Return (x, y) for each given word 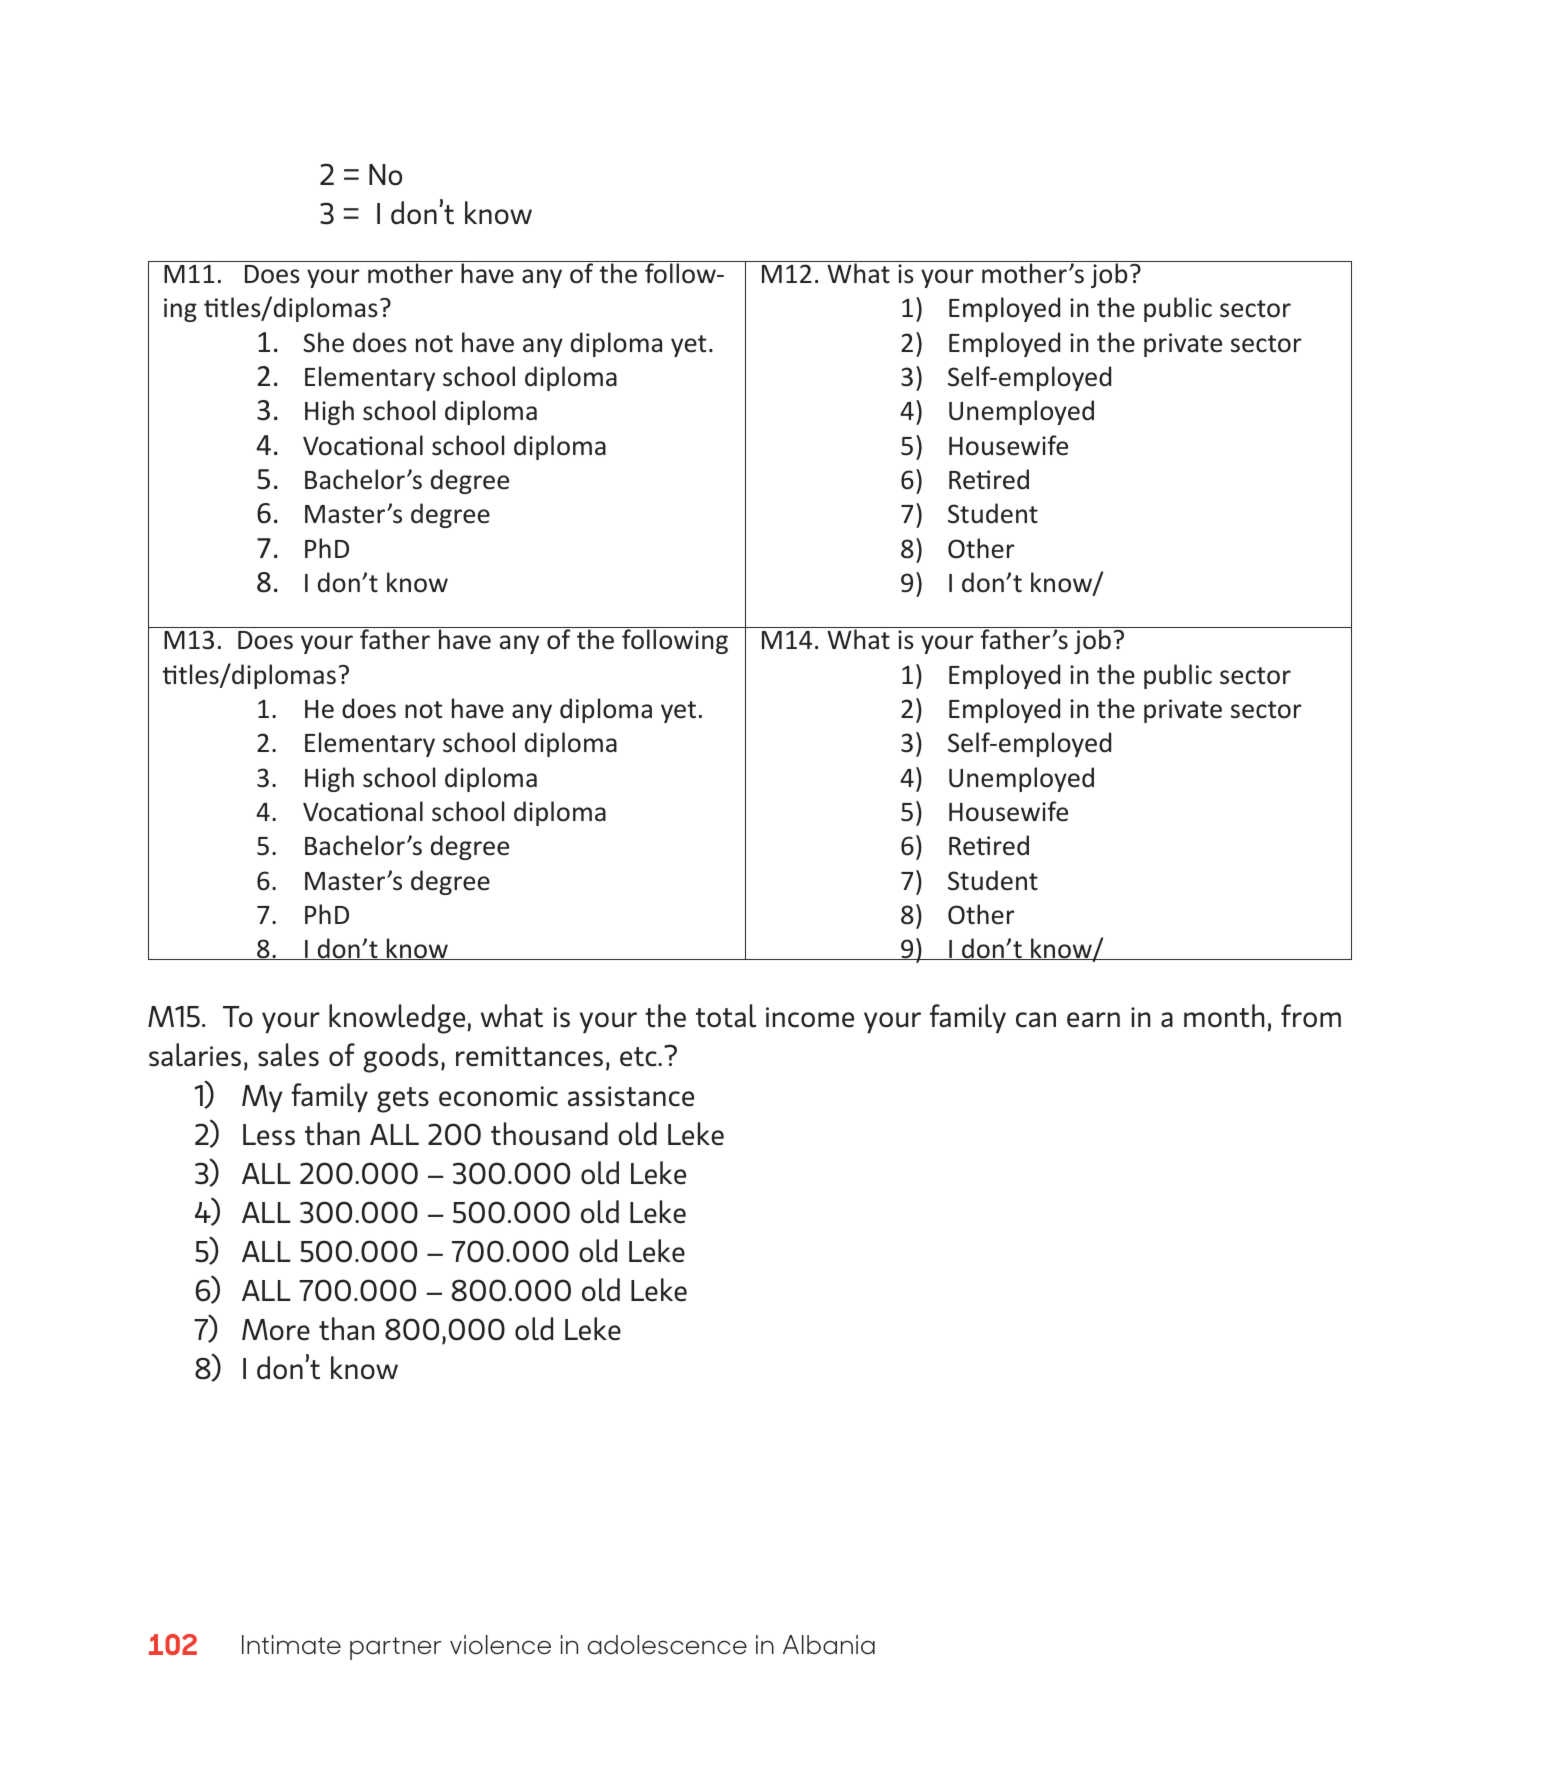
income (810, 1017)
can (1036, 1020)
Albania (829, 1645)
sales (288, 1055)
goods (400, 1058)
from (1311, 1016)
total (726, 1016)
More (276, 1330)
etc (639, 1057)
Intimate (291, 1645)
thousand (549, 1134)
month (1224, 1016)
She (323, 342)
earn (1093, 1020)
